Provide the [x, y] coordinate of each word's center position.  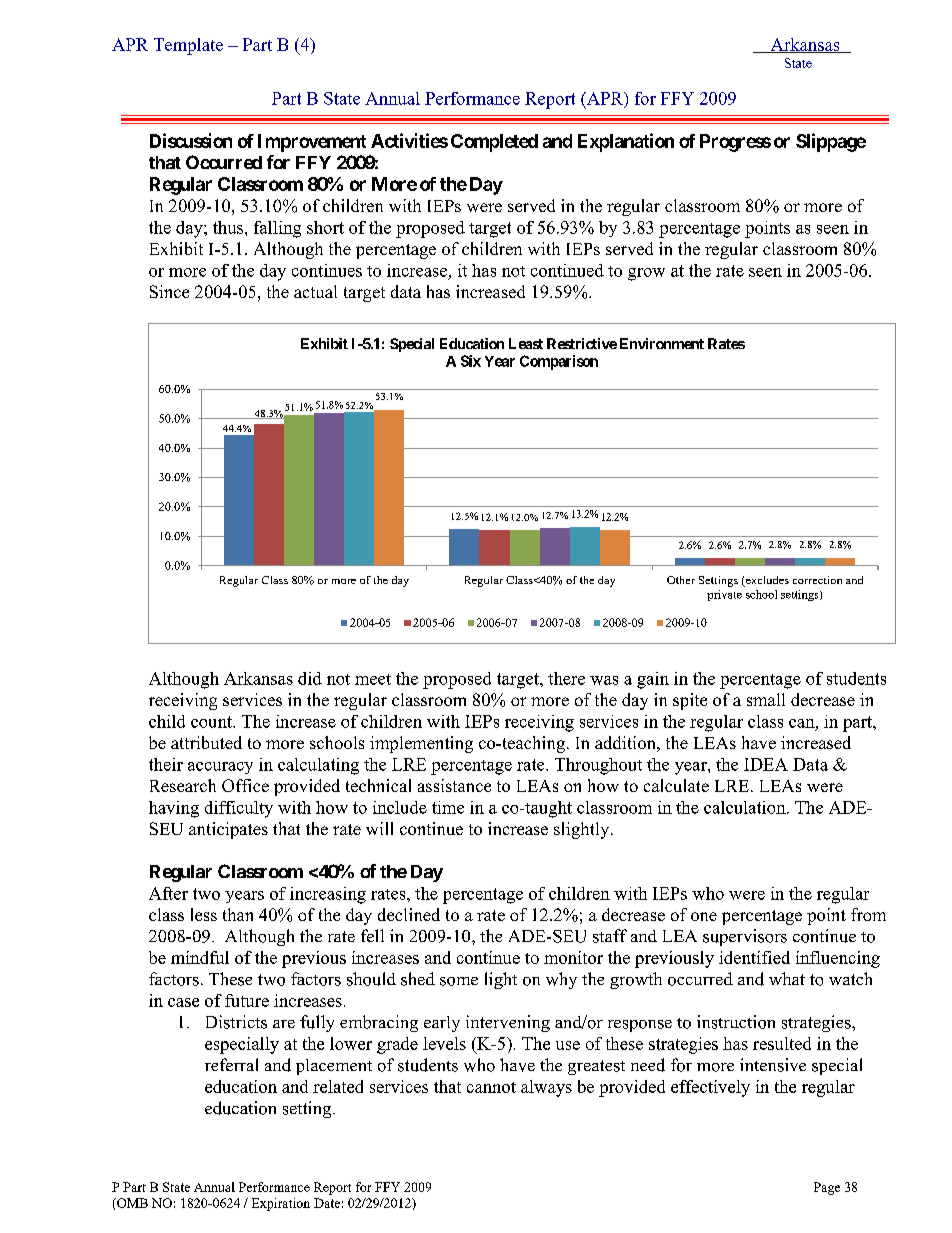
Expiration [281, 1204]
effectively [710, 1088]
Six [471, 361]
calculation [746, 807]
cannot [491, 1087]
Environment [662, 343]
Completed [494, 143]
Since [169, 291]
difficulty [239, 809]
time [448, 807]
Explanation [626, 142]
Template [188, 46]
